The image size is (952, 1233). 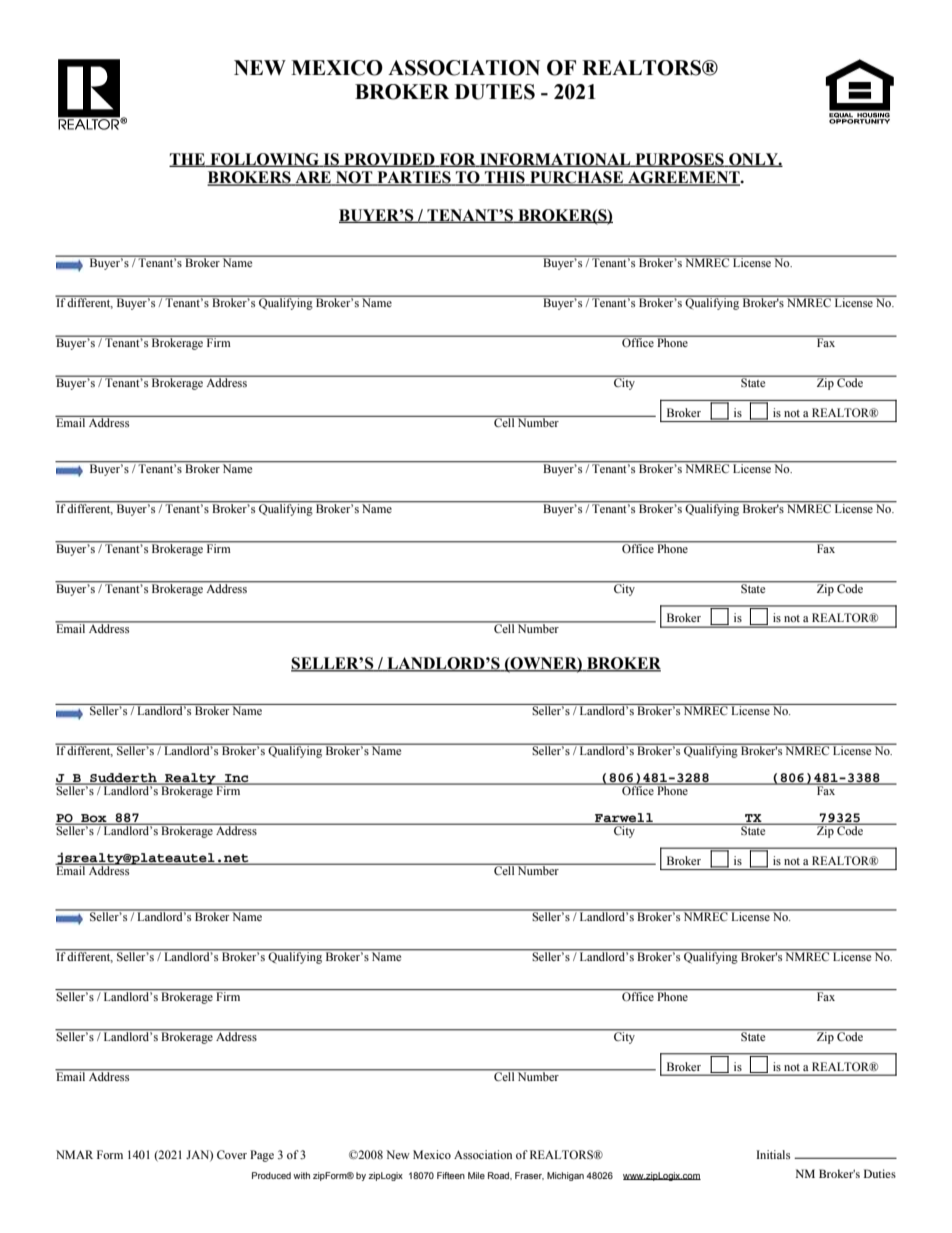 I want to click on PURPOSES, so click(x=679, y=160).
